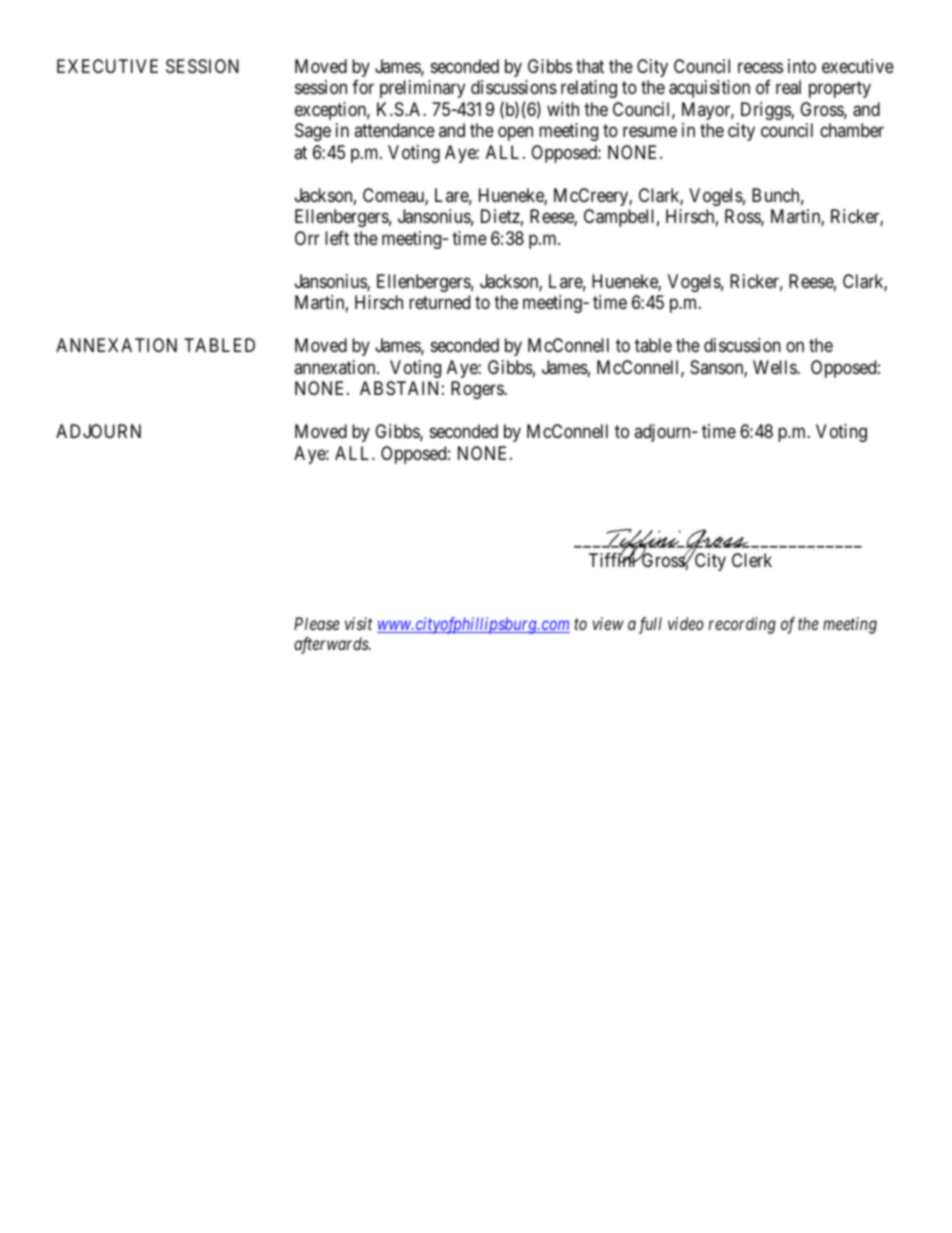  I want to click on returned, so click(439, 302).
